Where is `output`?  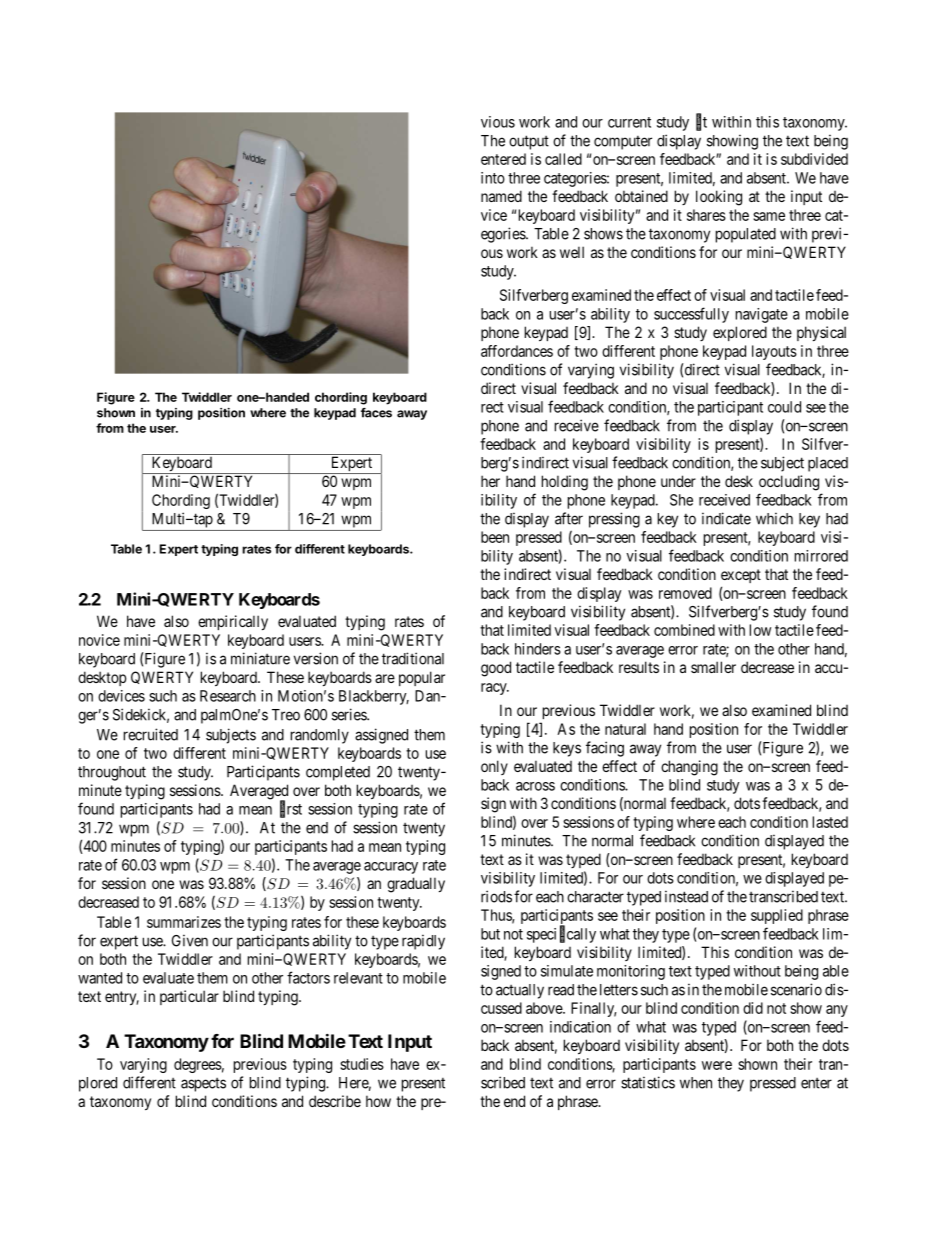
output is located at coordinates (529, 142).
